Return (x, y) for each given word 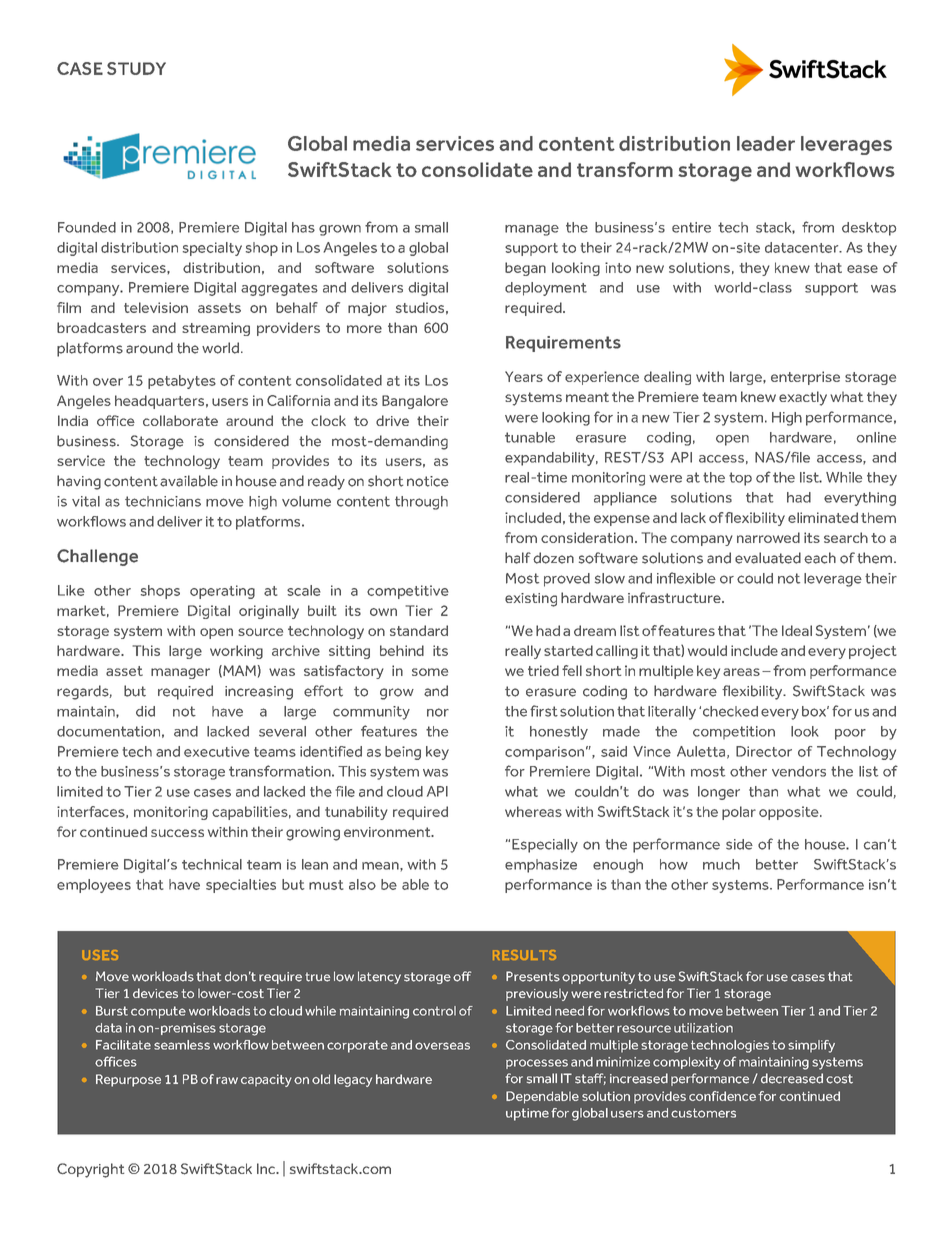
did (145, 711)
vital (86, 501)
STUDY (136, 68)
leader (766, 143)
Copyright (90, 1170)
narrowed (768, 537)
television (156, 307)
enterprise (805, 378)
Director (764, 751)
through (421, 503)
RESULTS (524, 955)
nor (438, 712)
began (525, 269)
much (721, 864)
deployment (546, 289)
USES (100, 955)
